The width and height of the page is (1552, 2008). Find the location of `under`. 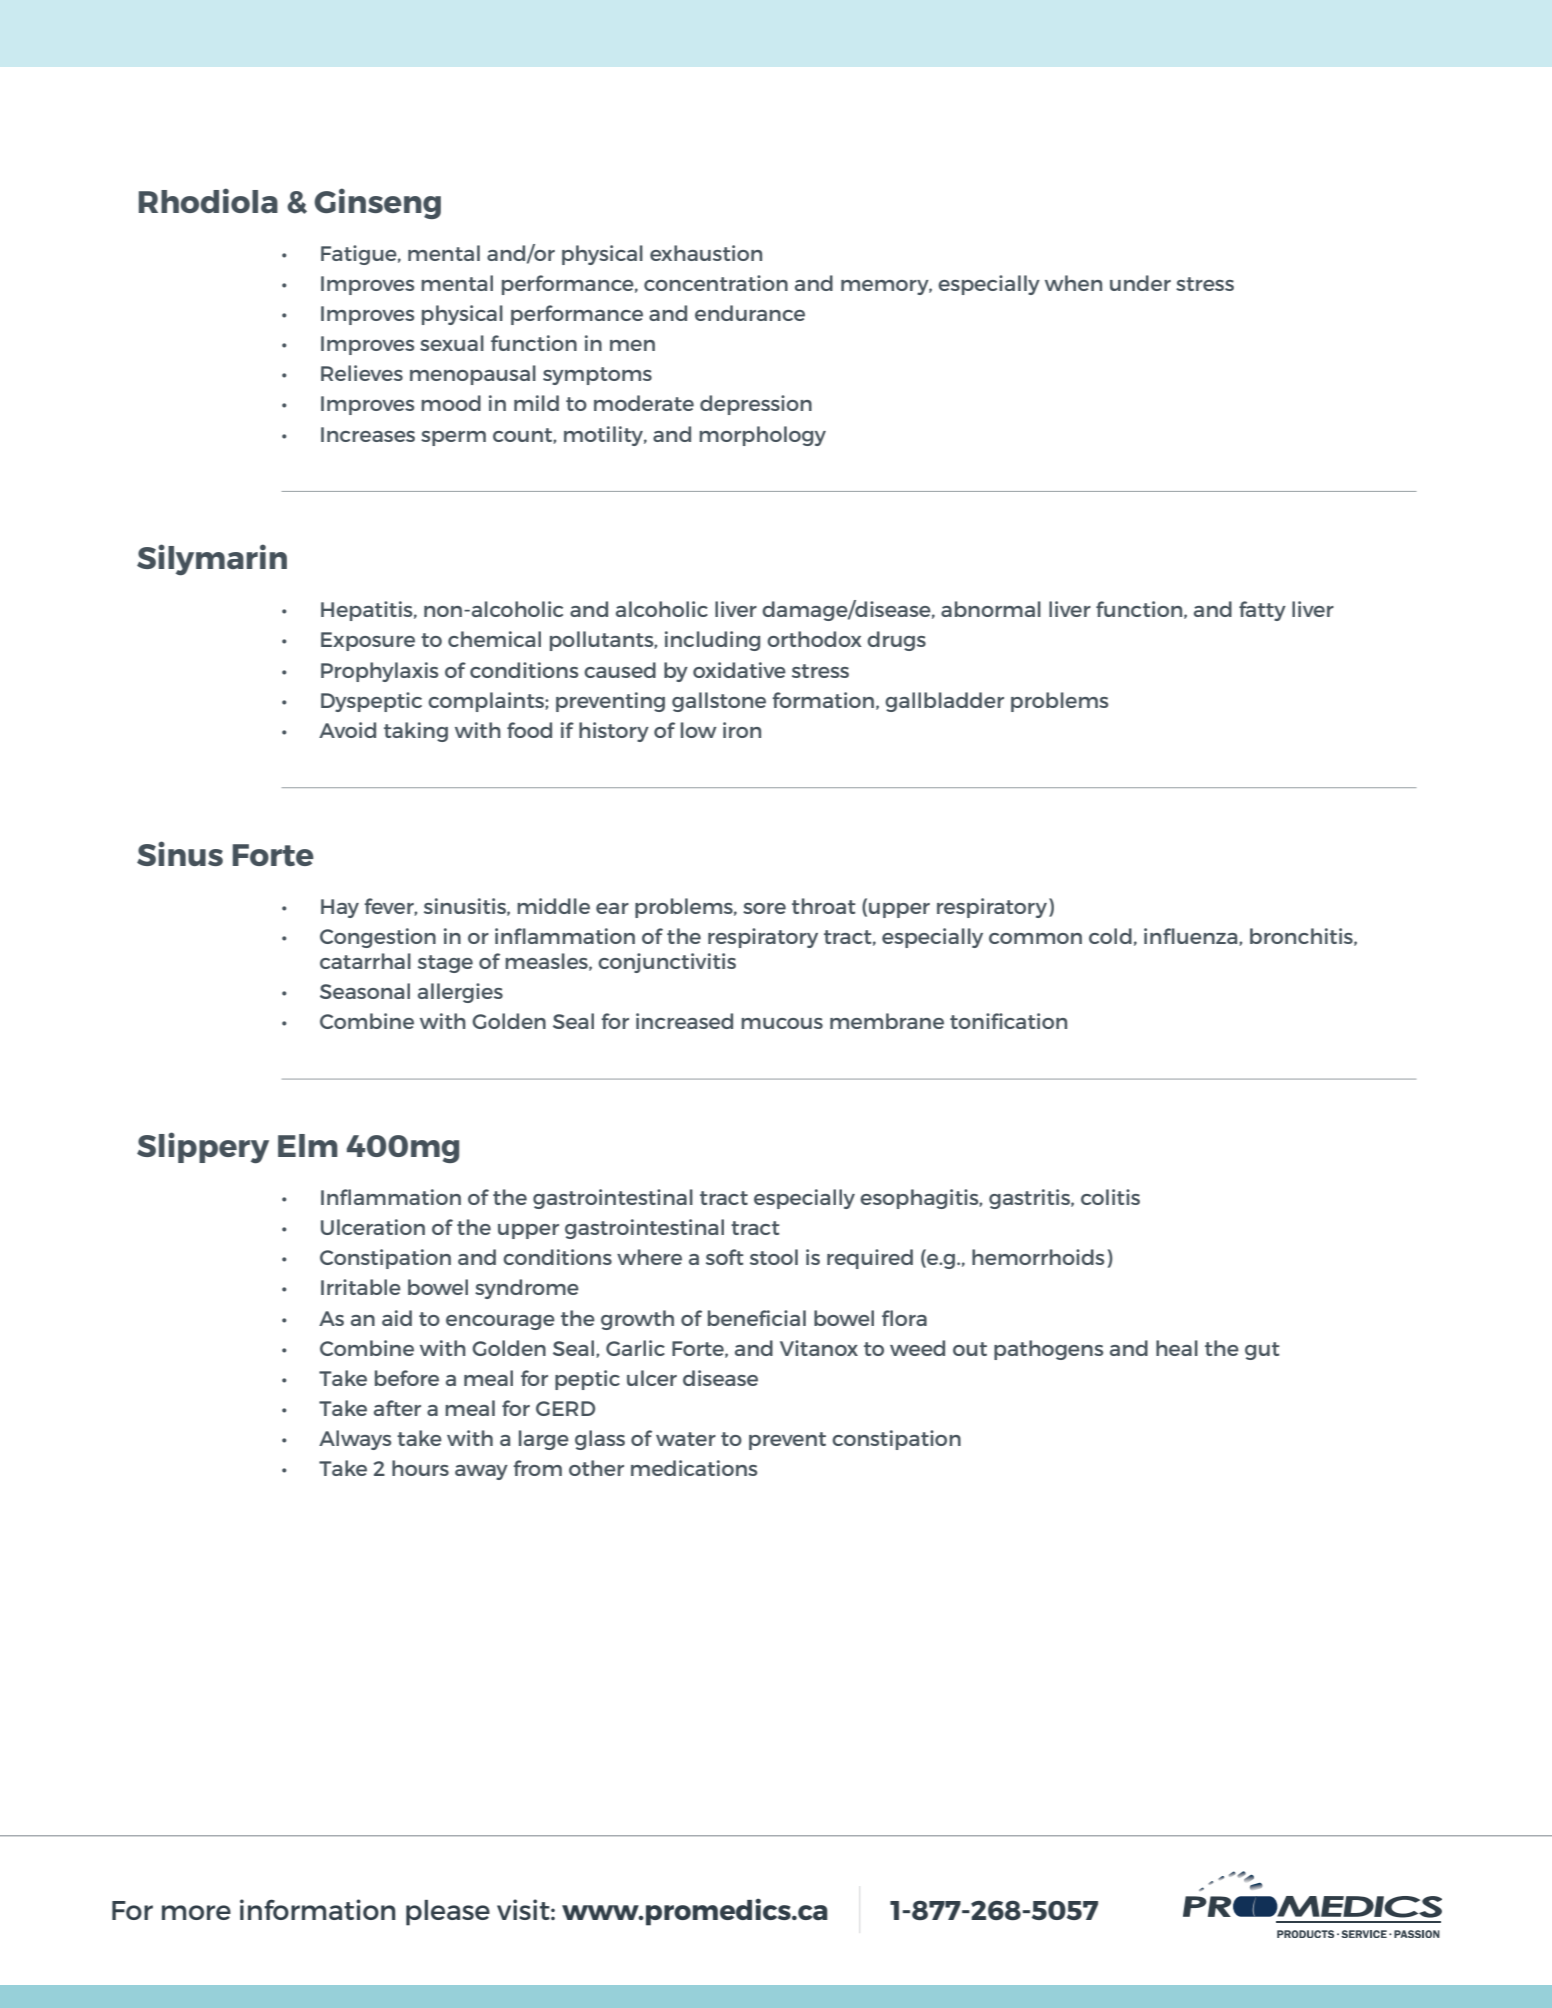

under is located at coordinates (1140, 283).
